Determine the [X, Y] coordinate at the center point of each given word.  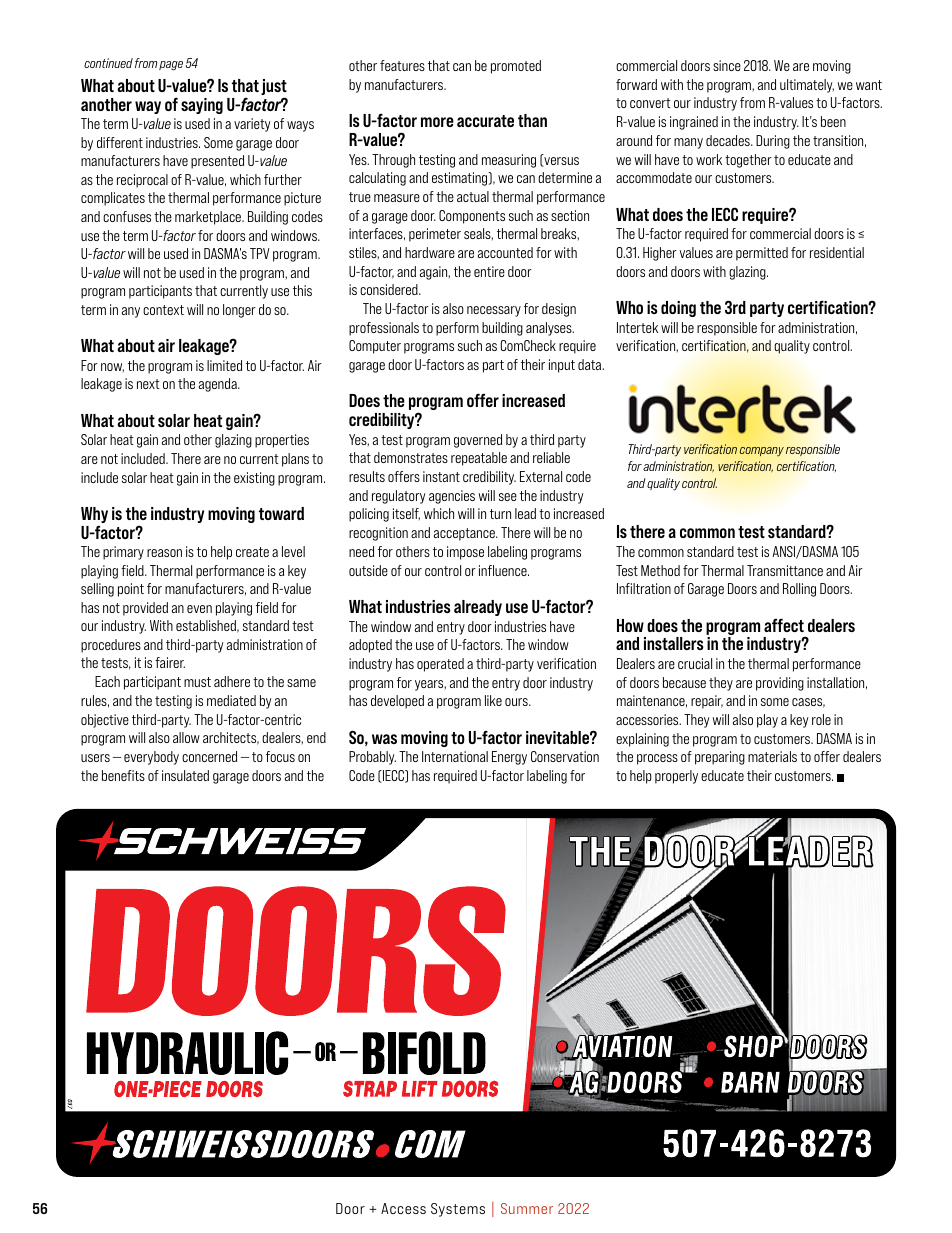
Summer [527, 1208]
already [478, 608]
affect [784, 625]
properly [676, 777]
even [199, 609]
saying [202, 106]
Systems [458, 1210]
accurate [485, 121]
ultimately [807, 86]
